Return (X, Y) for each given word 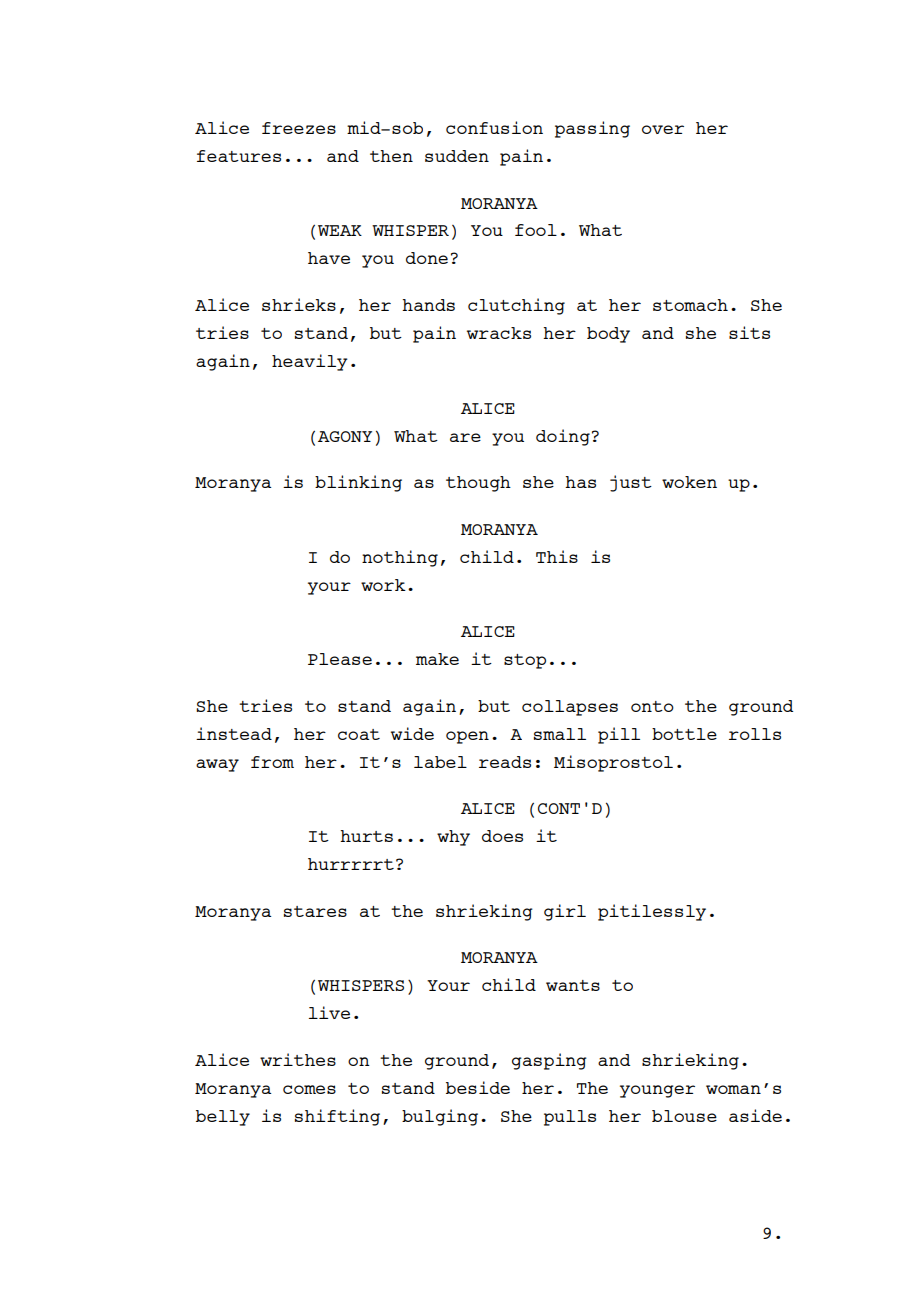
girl (565, 912)
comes (309, 1089)
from (272, 762)
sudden (457, 156)
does (502, 836)
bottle (684, 734)
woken (689, 482)
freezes (299, 128)
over (663, 129)
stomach (690, 305)
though (478, 484)
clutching (516, 306)
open (467, 737)
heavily (310, 362)
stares (315, 911)
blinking (358, 483)
